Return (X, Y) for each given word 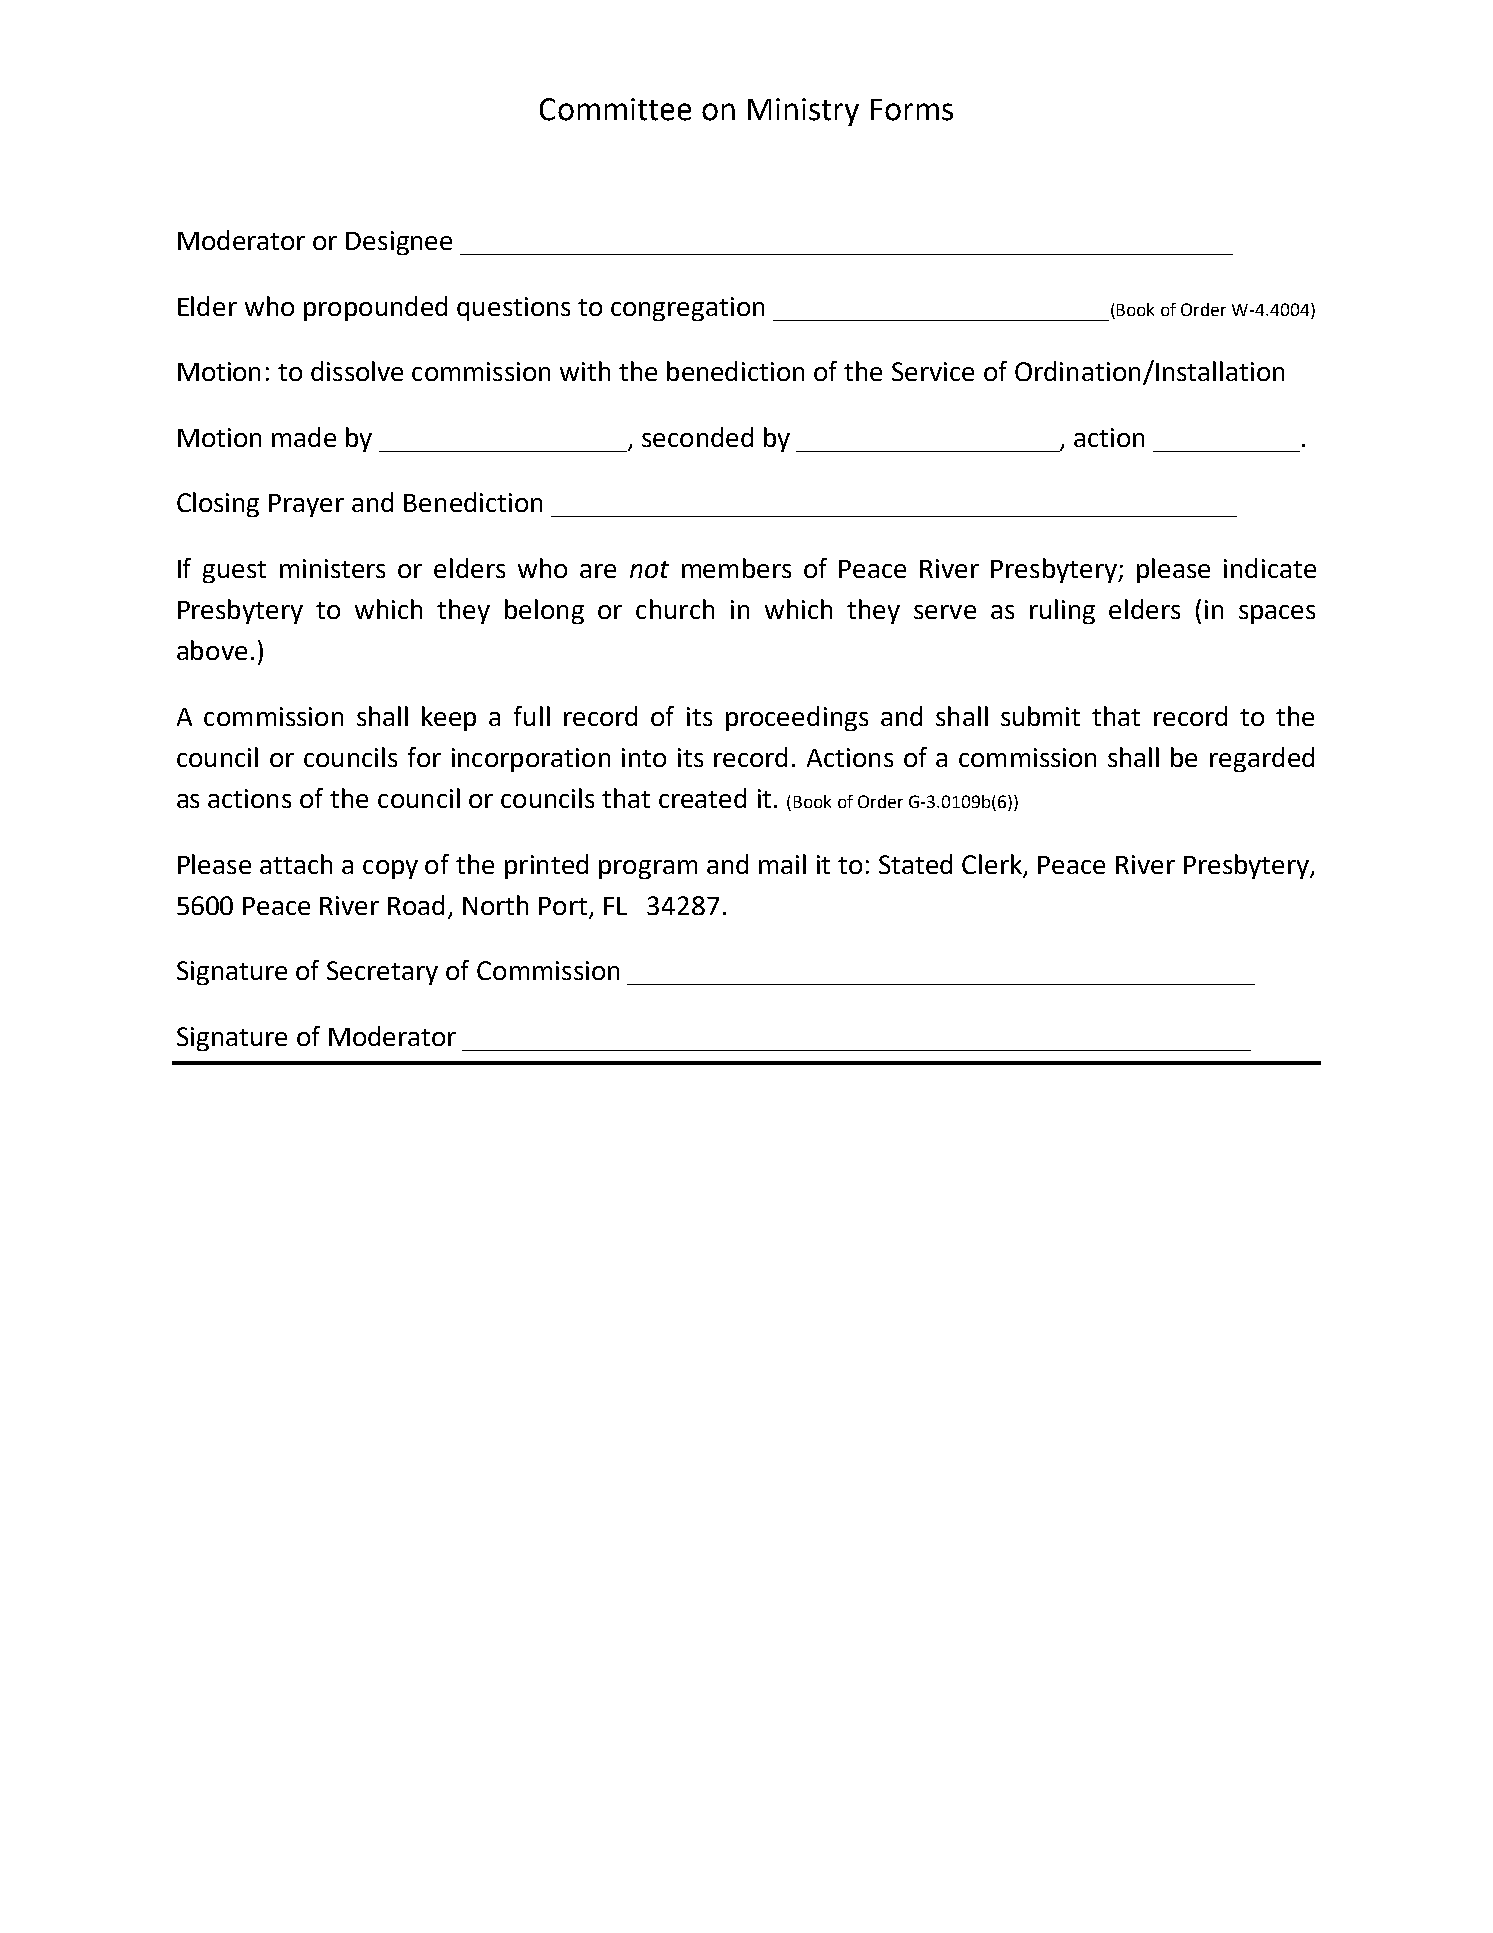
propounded (375, 308)
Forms (912, 110)
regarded (1262, 759)
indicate (1270, 568)
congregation (687, 309)
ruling (1062, 611)
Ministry (803, 112)
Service (933, 371)
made (304, 437)
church (675, 609)
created (702, 798)
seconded (697, 437)
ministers (332, 568)
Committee (615, 109)
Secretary (382, 973)
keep (449, 718)
